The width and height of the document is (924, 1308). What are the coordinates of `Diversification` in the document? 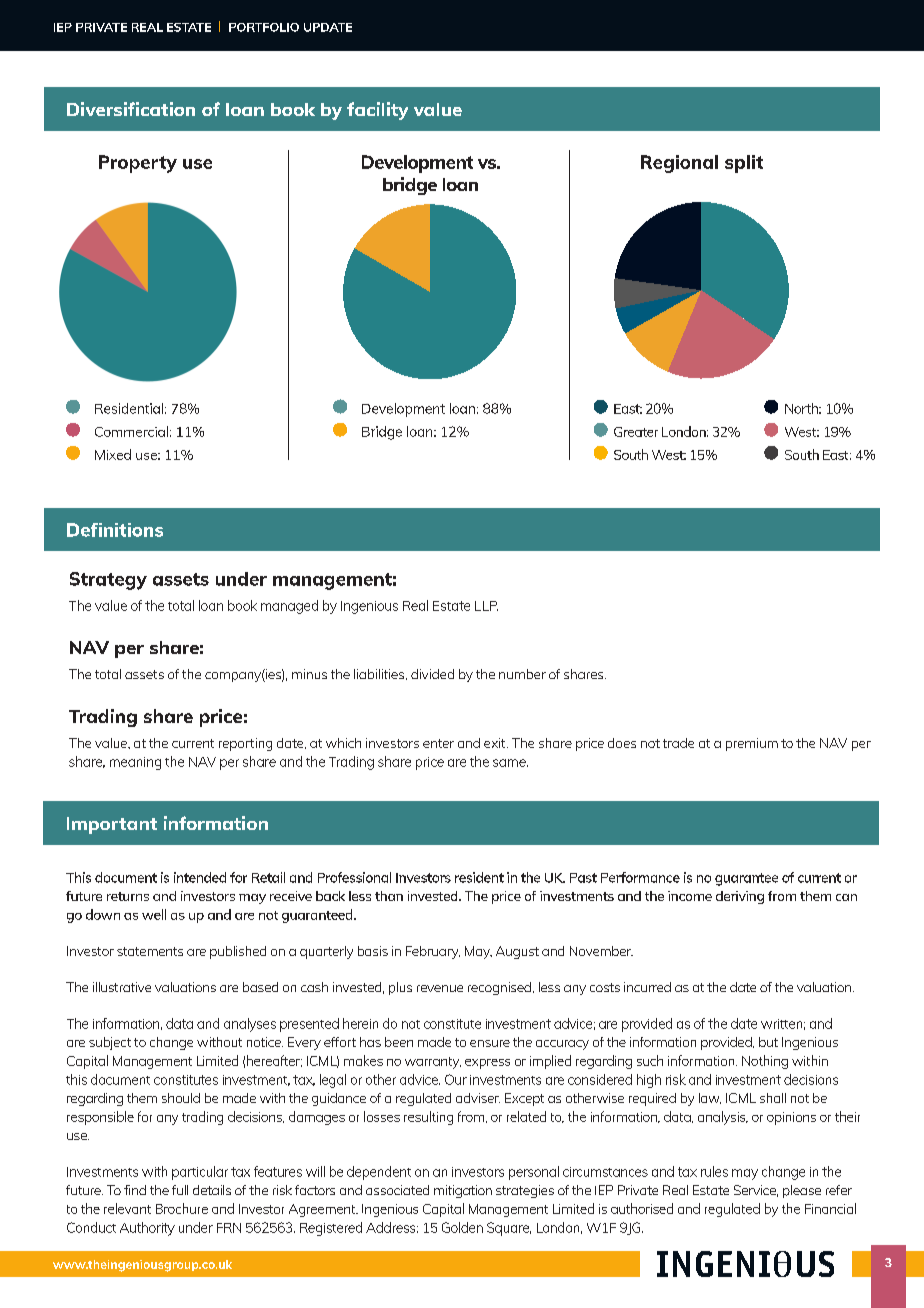 It's located at (131, 109).
